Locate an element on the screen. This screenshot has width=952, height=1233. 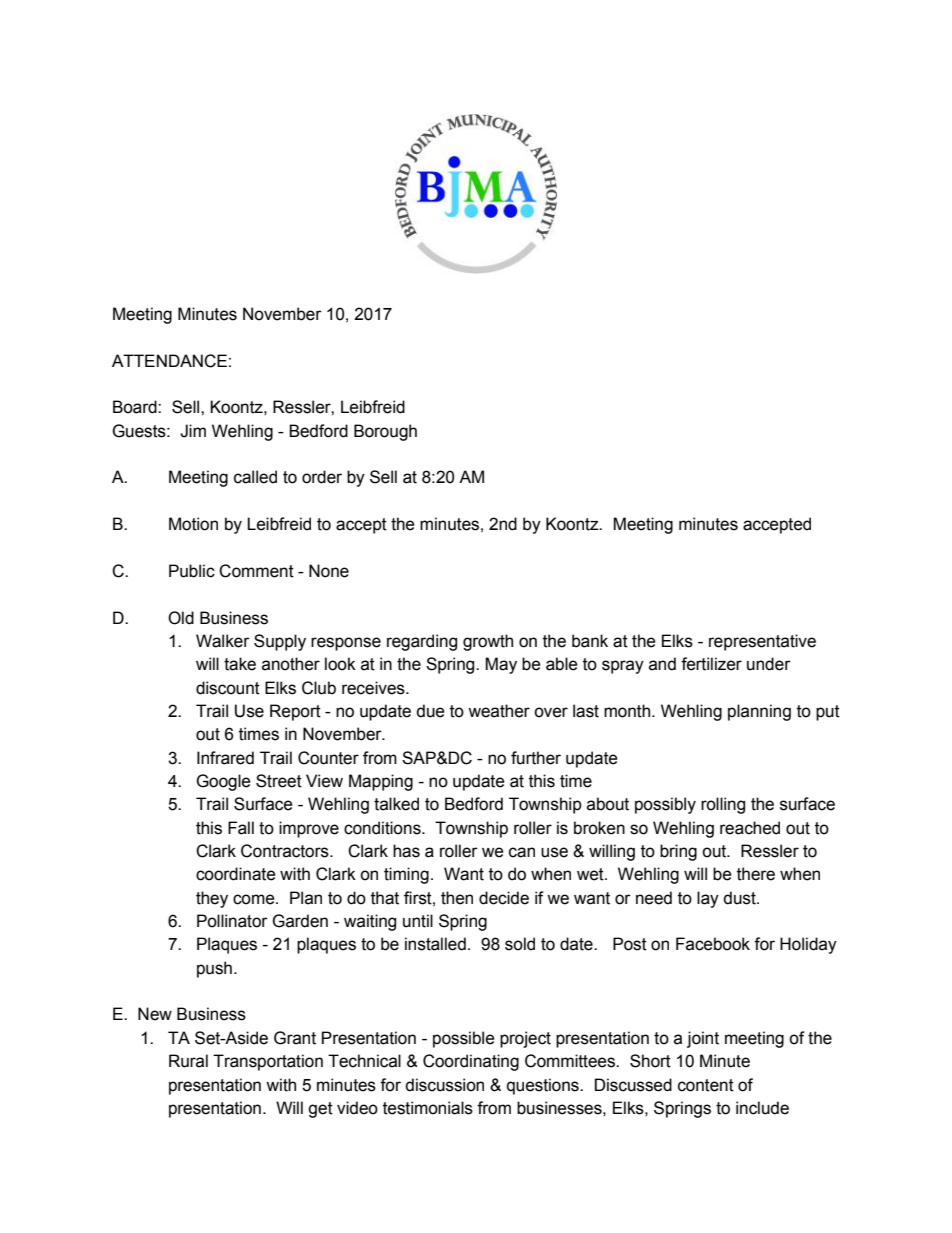
discussion is located at coordinates (444, 1085).
